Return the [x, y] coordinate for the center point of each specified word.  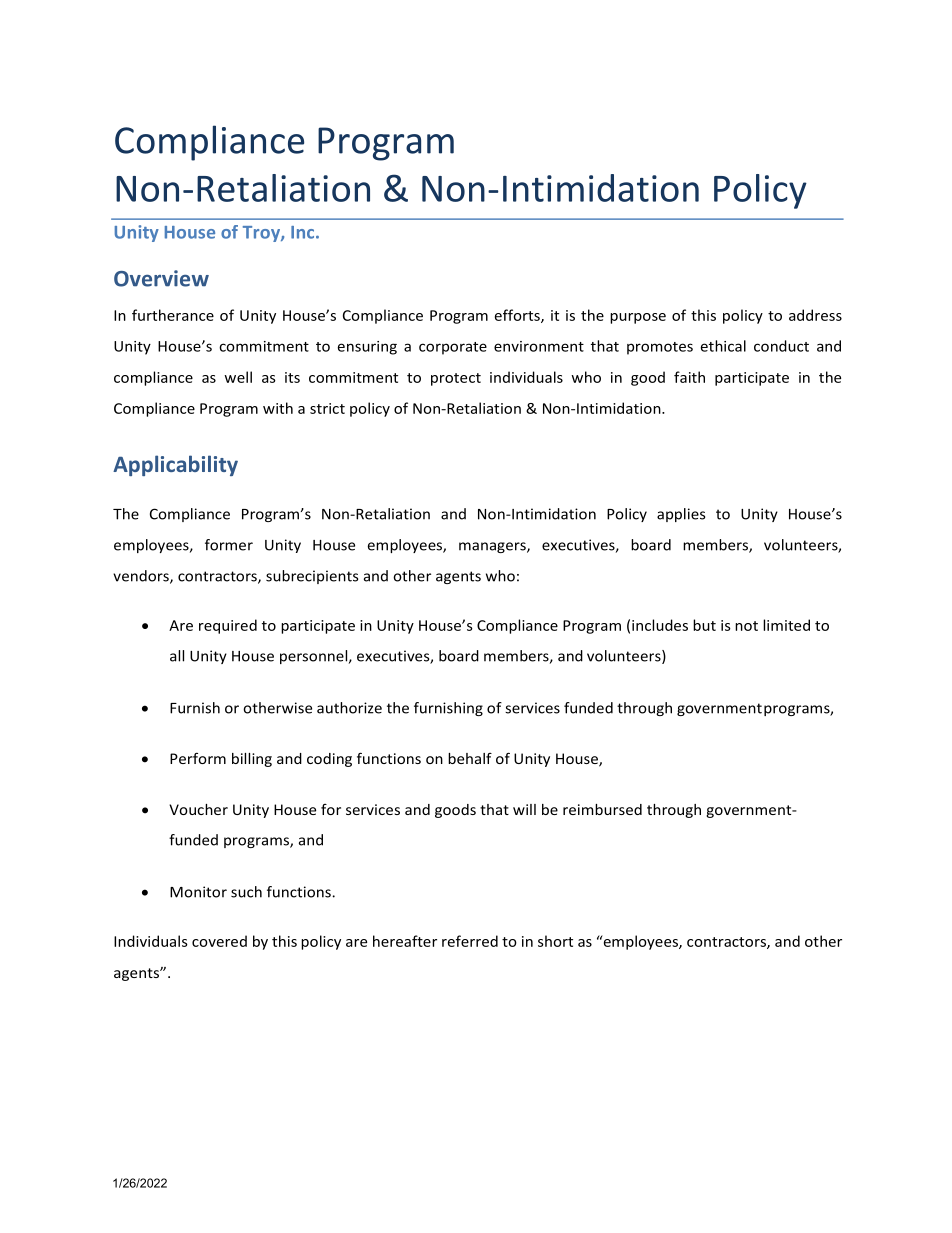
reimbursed [602, 809]
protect [456, 379]
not [746, 626]
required [228, 626]
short [555, 941]
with [278, 408]
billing [252, 760]
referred [470, 941]
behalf [470, 758]
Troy [262, 234]
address [815, 315]
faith [689, 377]
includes [660, 625]
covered [219, 941]
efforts [518, 316]
